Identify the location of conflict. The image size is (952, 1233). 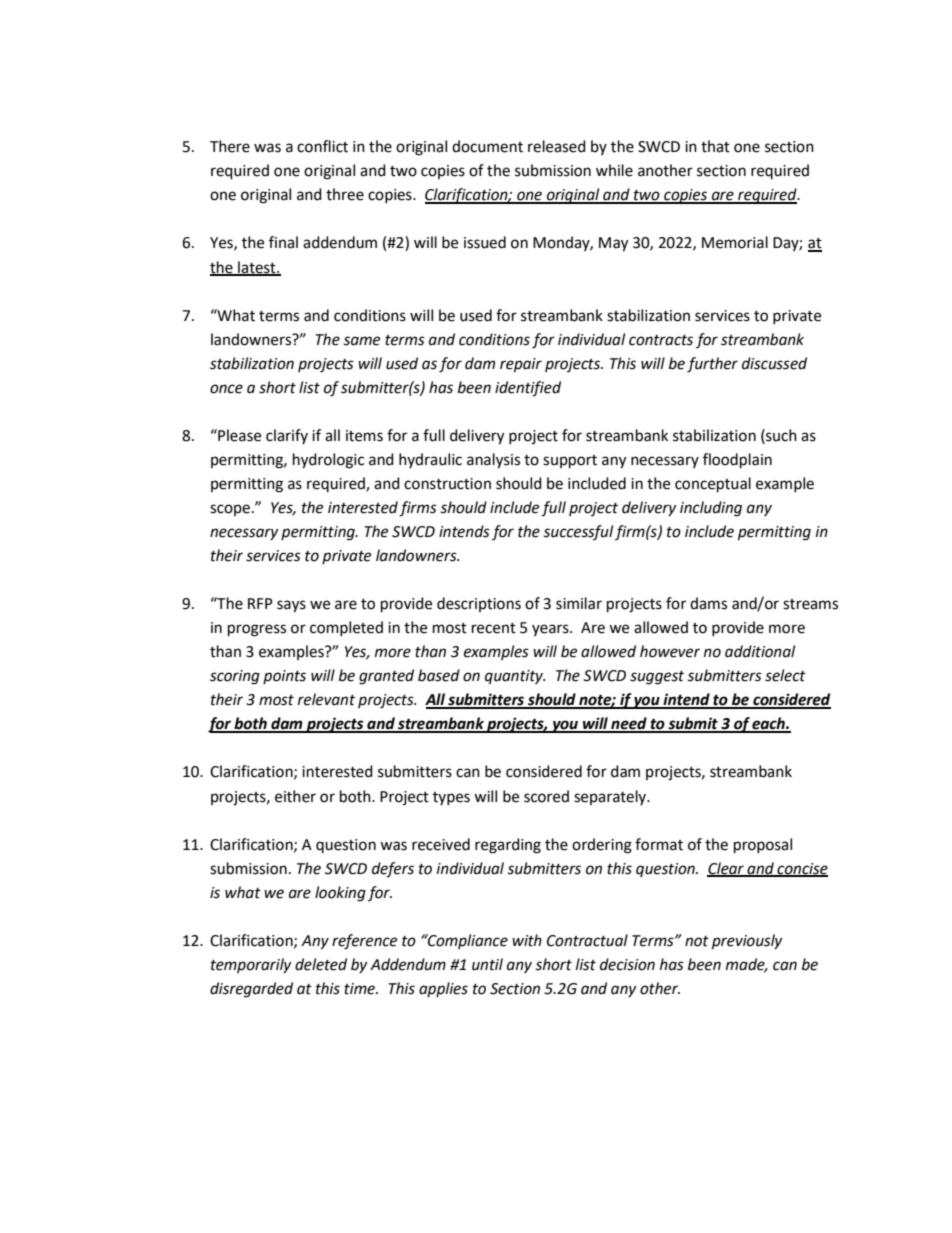
(322, 146).
